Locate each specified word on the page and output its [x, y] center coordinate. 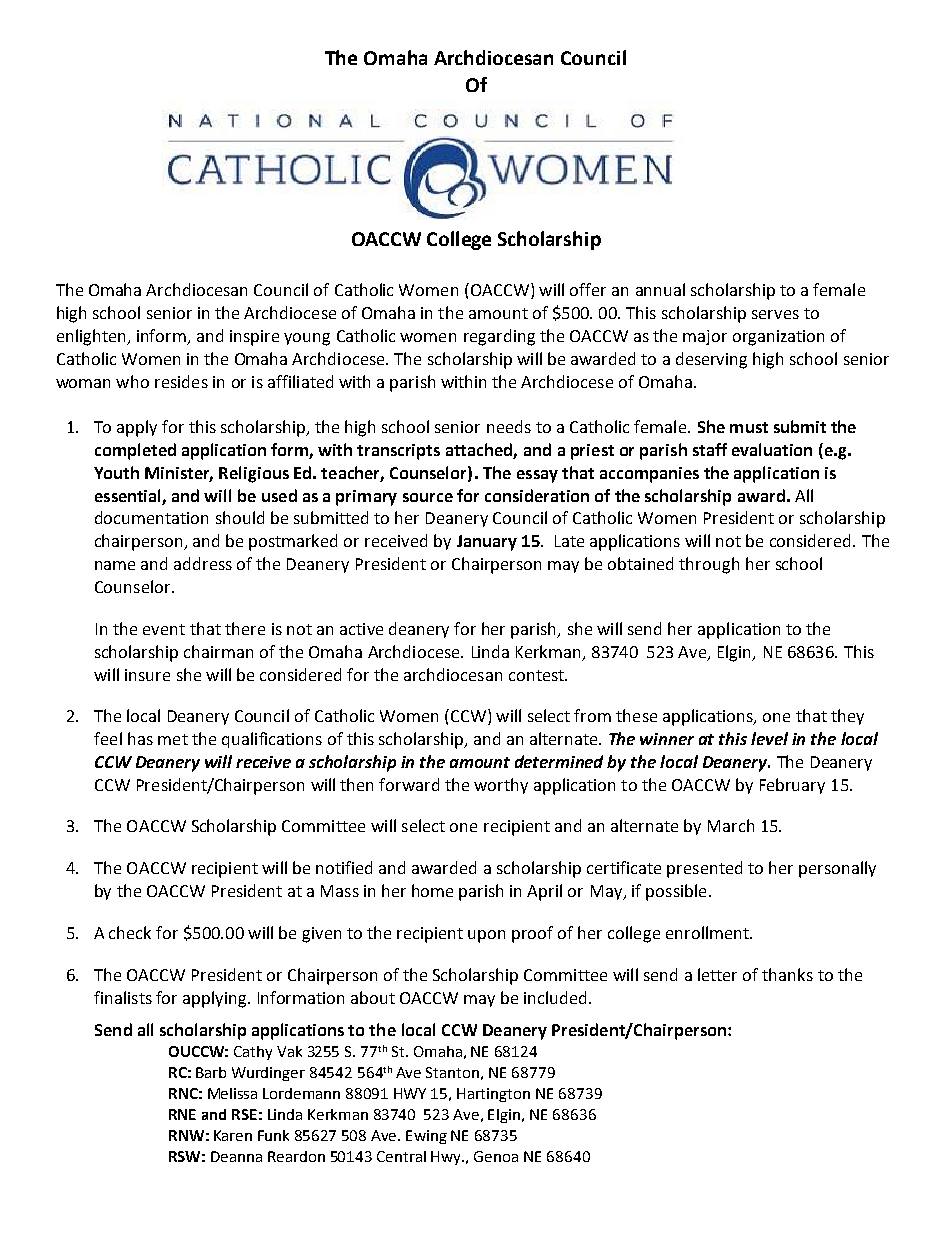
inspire [254, 338]
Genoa [496, 1156]
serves [775, 314]
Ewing [426, 1137]
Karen [233, 1135]
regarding [499, 337]
